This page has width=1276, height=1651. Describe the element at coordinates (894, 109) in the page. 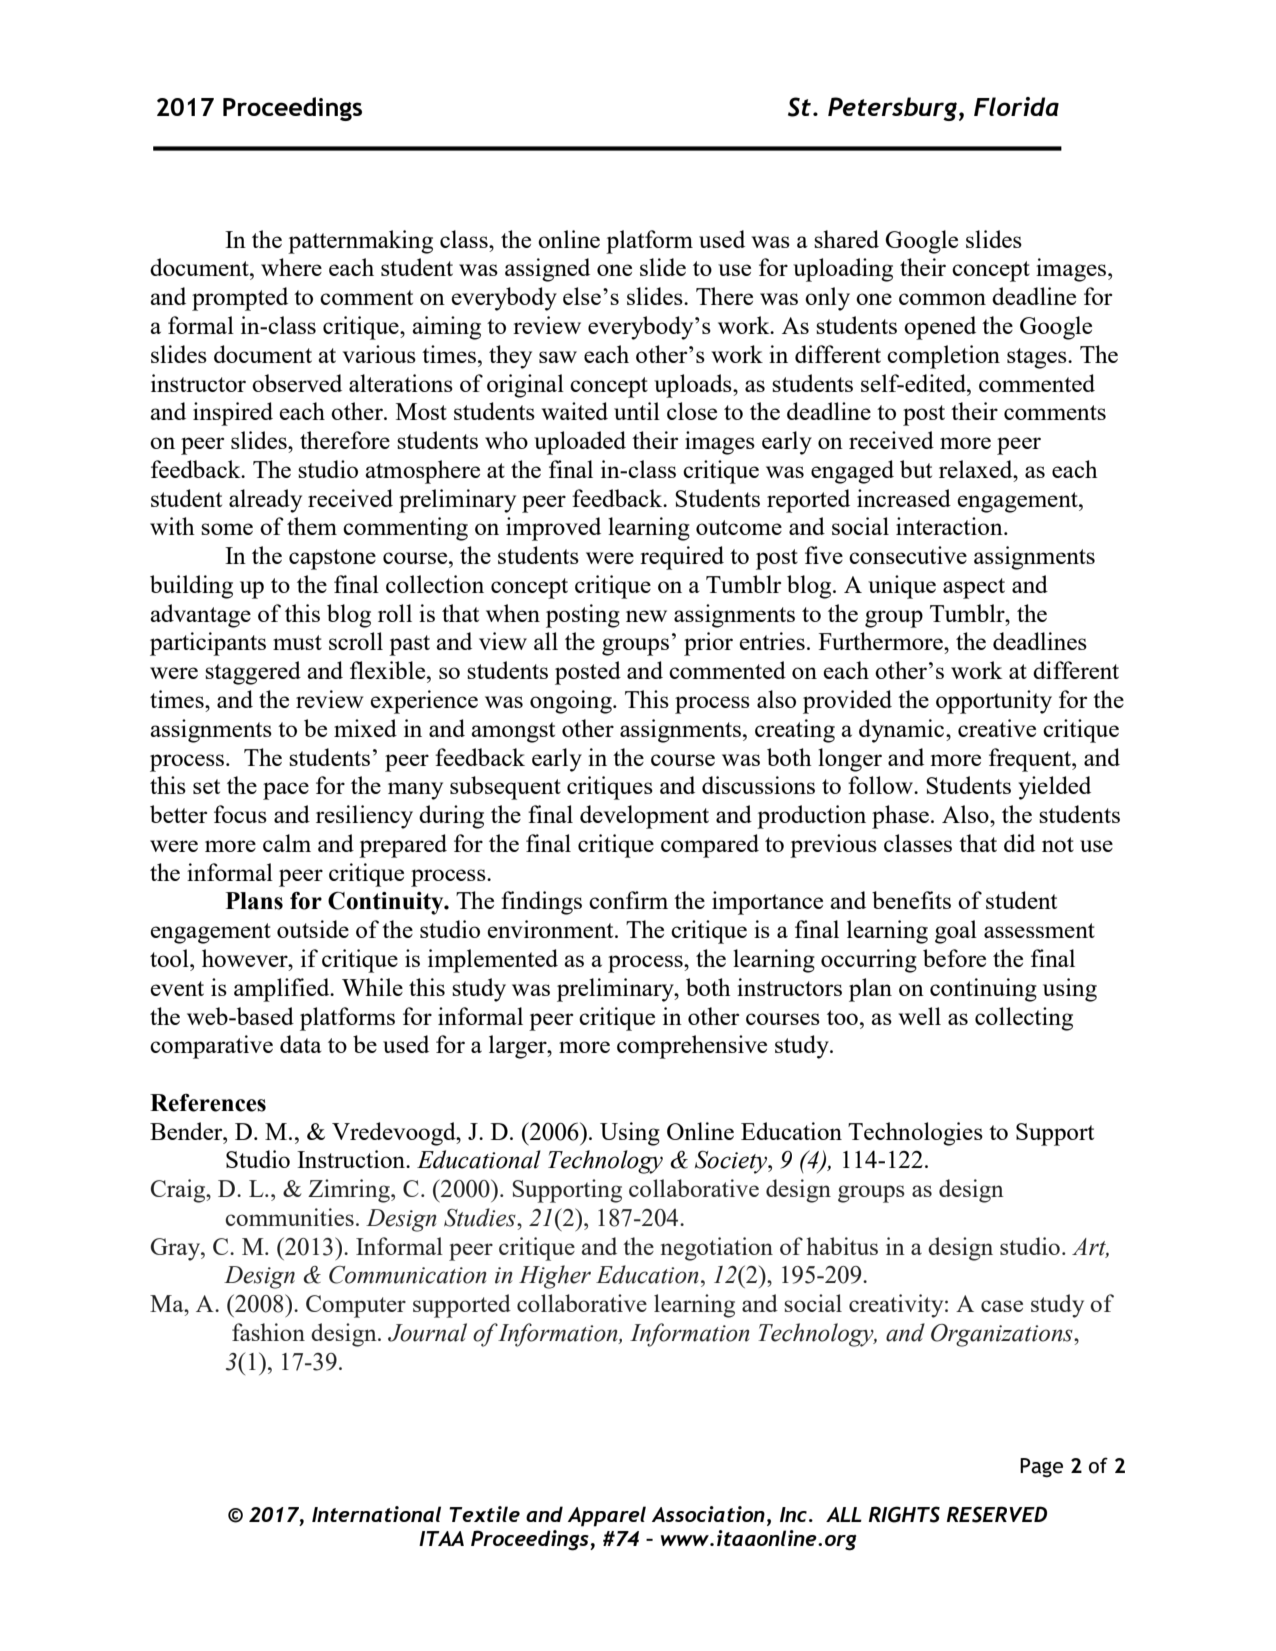

I see `Petersburg` at that location.
